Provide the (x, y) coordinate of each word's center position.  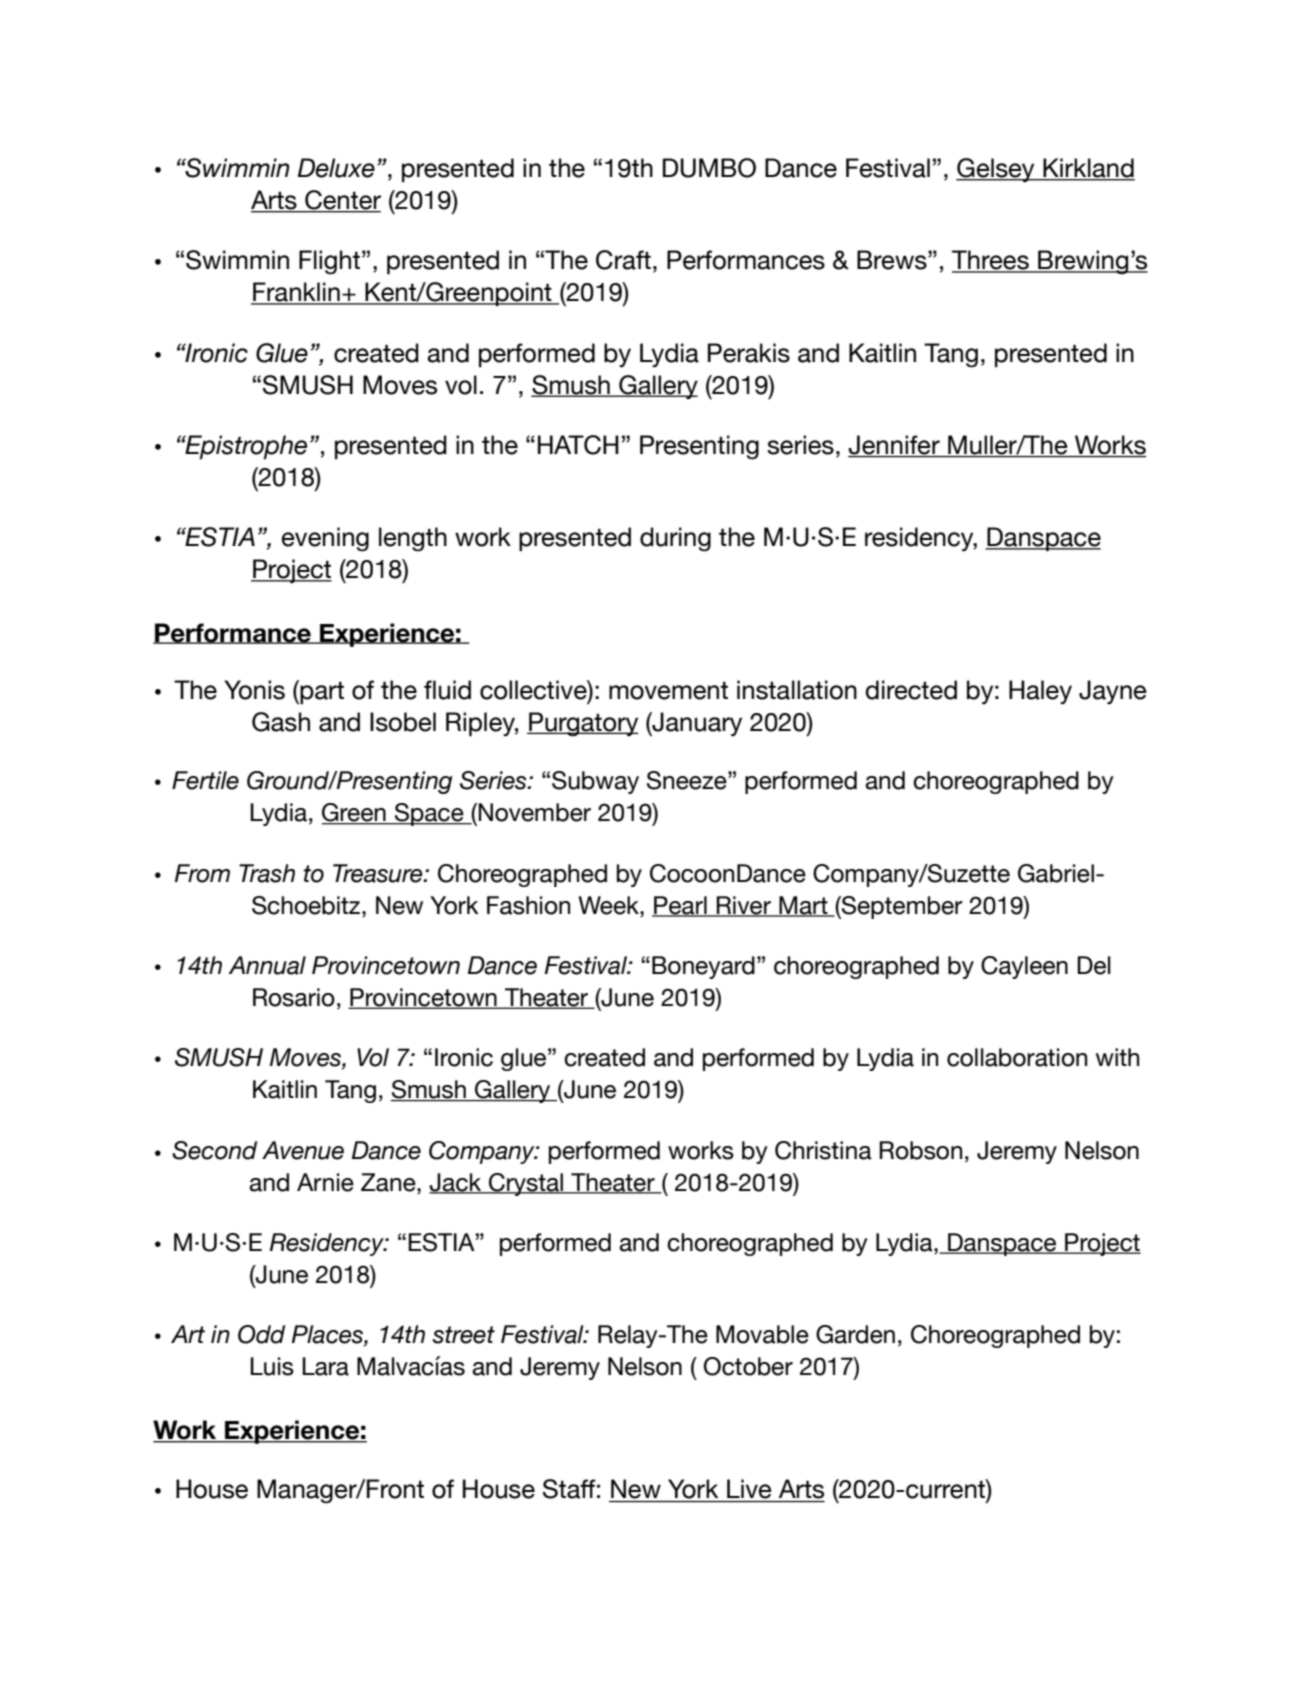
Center (342, 201)
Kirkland (1088, 169)
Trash (267, 873)
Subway (595, 782)
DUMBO (709, 168)
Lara (325, 1366)
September (901, 907)
